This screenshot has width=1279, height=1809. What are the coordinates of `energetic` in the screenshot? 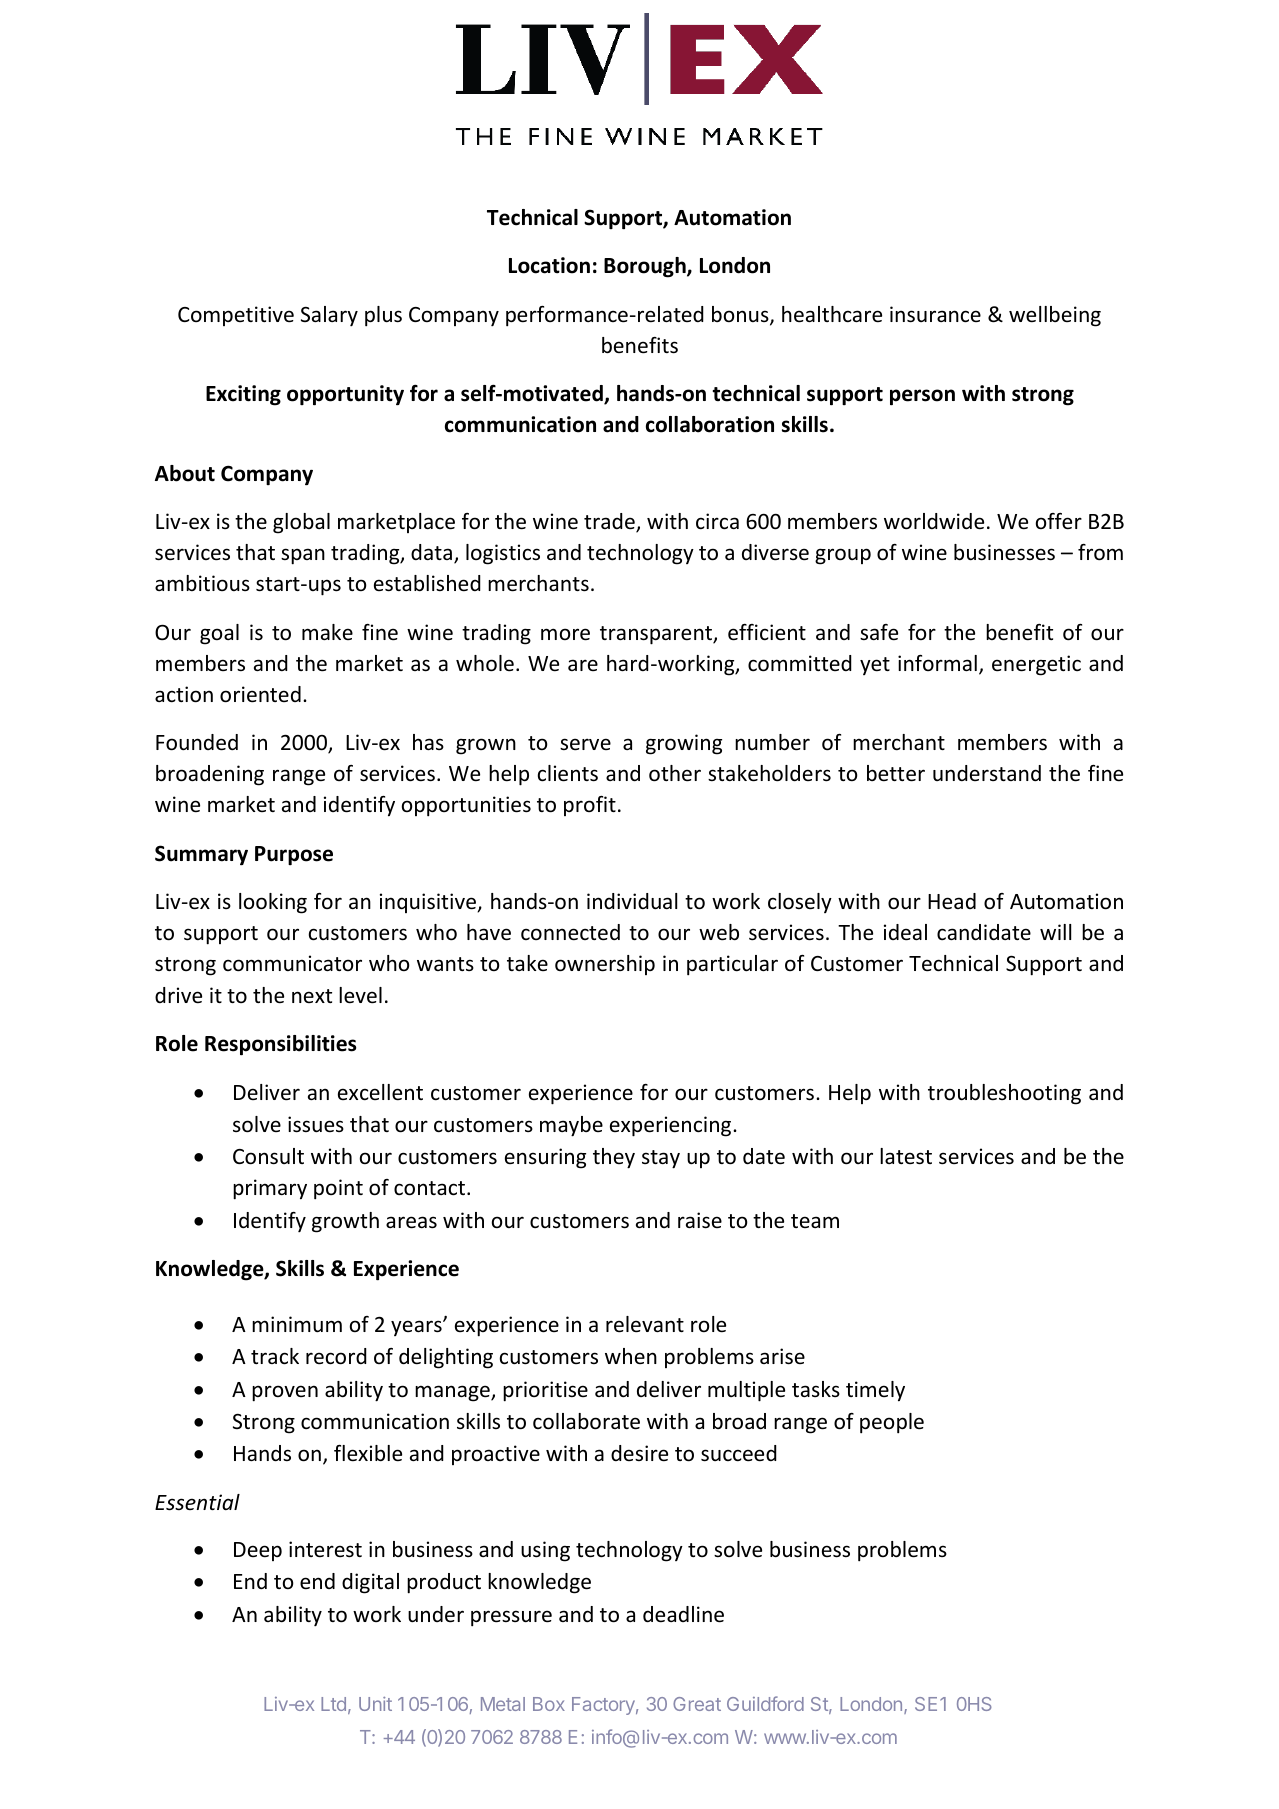 It's located at (1036, 665).
